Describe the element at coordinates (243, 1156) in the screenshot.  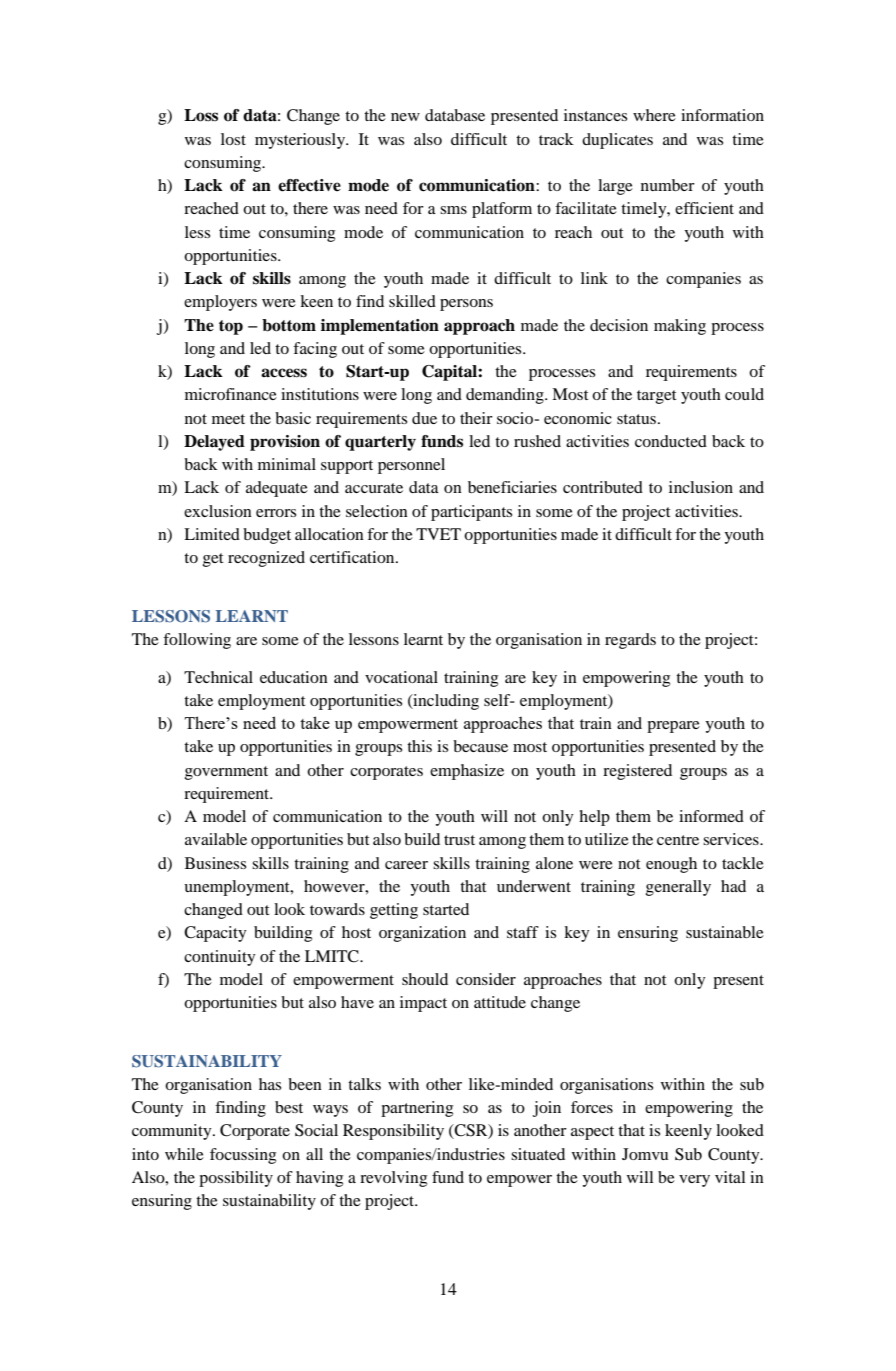
I see `focussing` at that location.
